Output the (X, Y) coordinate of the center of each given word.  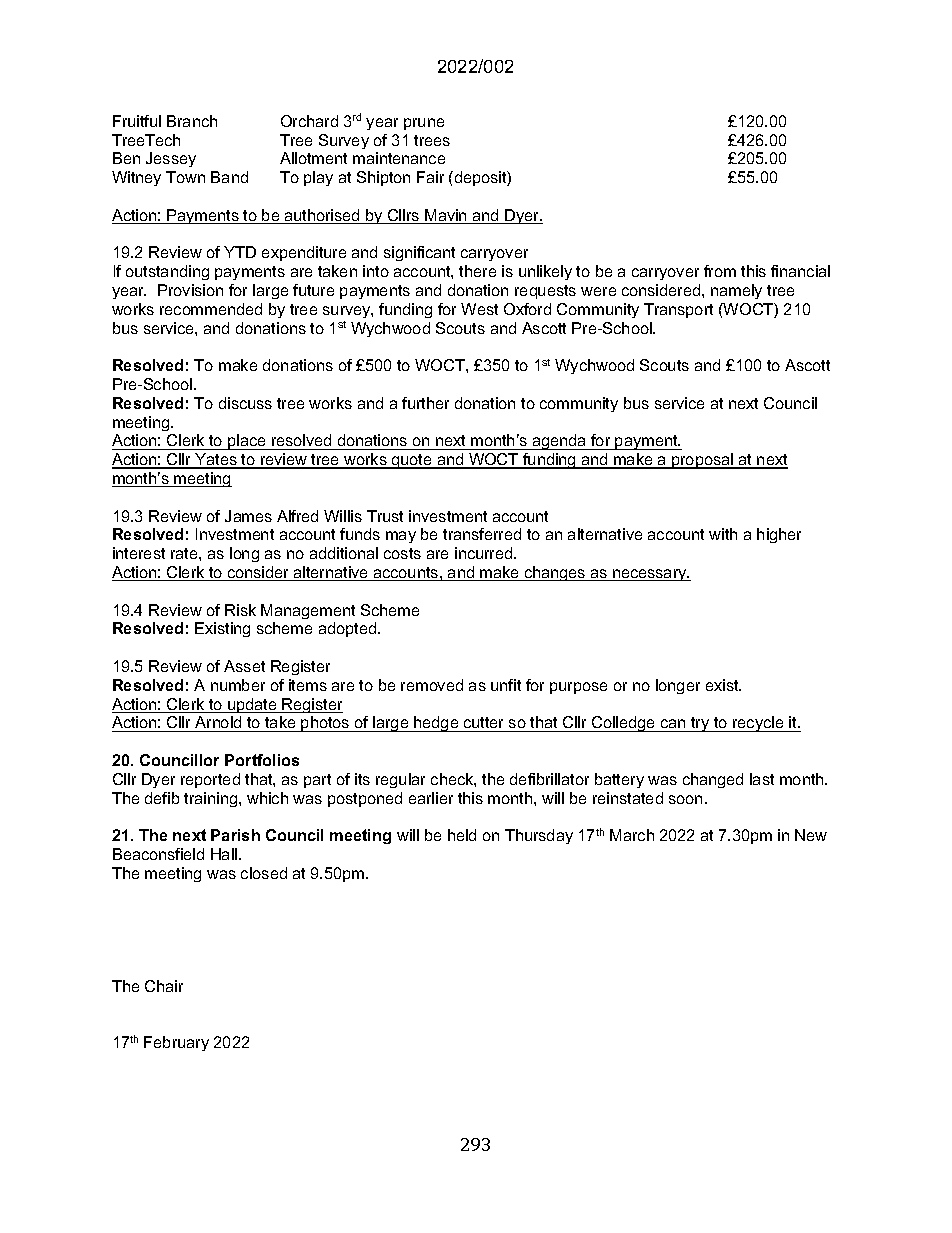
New (811, 835)
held (462, 835)
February (176, 1043)
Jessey (171, 159)
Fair (430, 177)
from (720, 271)
